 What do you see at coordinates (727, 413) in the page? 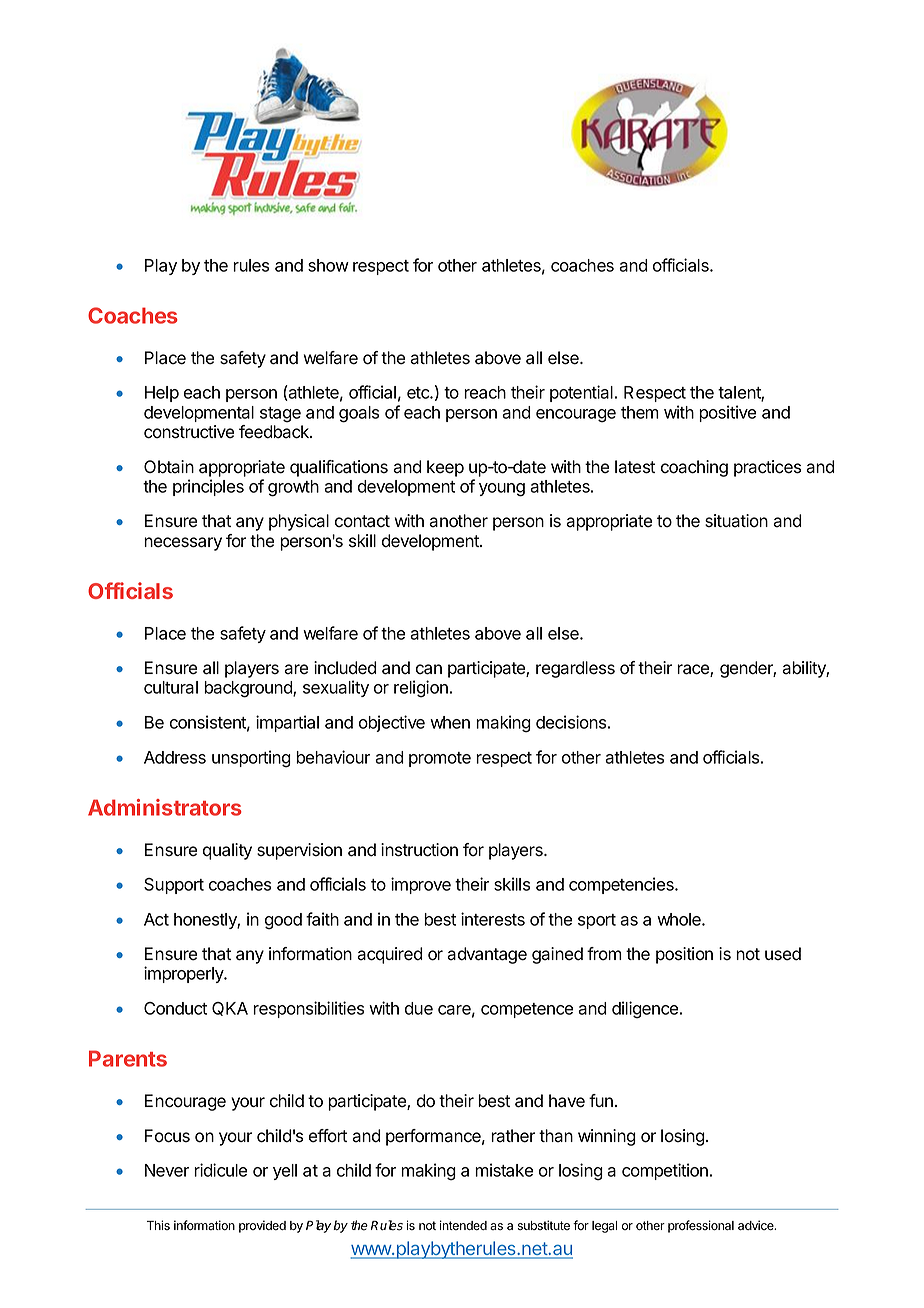
I see `positive` at bounding box center [727, 413].
